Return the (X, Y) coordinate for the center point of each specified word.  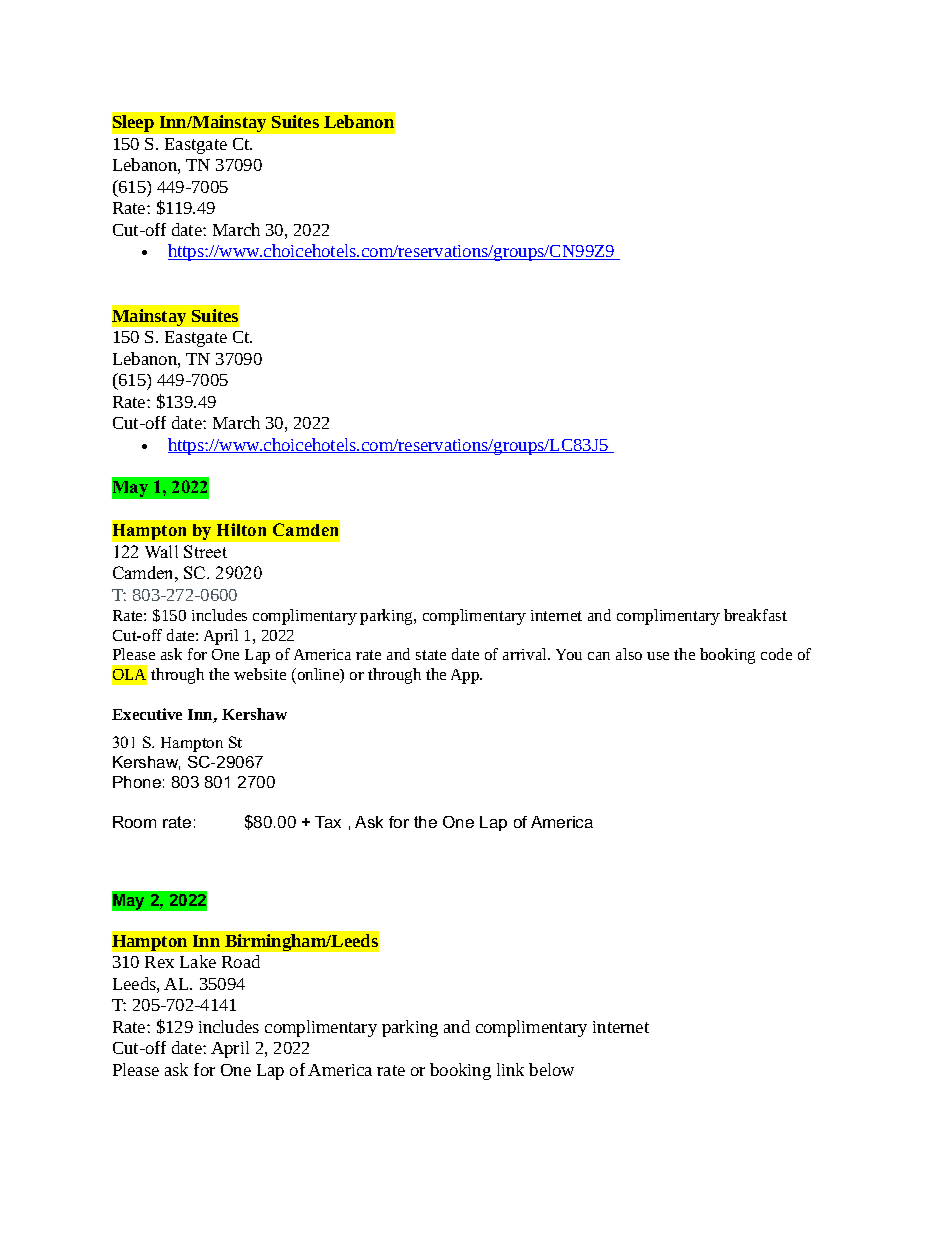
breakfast (755, 615)
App (466, 676)
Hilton (241, 529)
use (658, 656)
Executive (147, 714)
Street (205, 551)
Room (134, 822)
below (551, 1069)
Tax (328, 822)
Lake (198, 961)
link (510, 1069)
